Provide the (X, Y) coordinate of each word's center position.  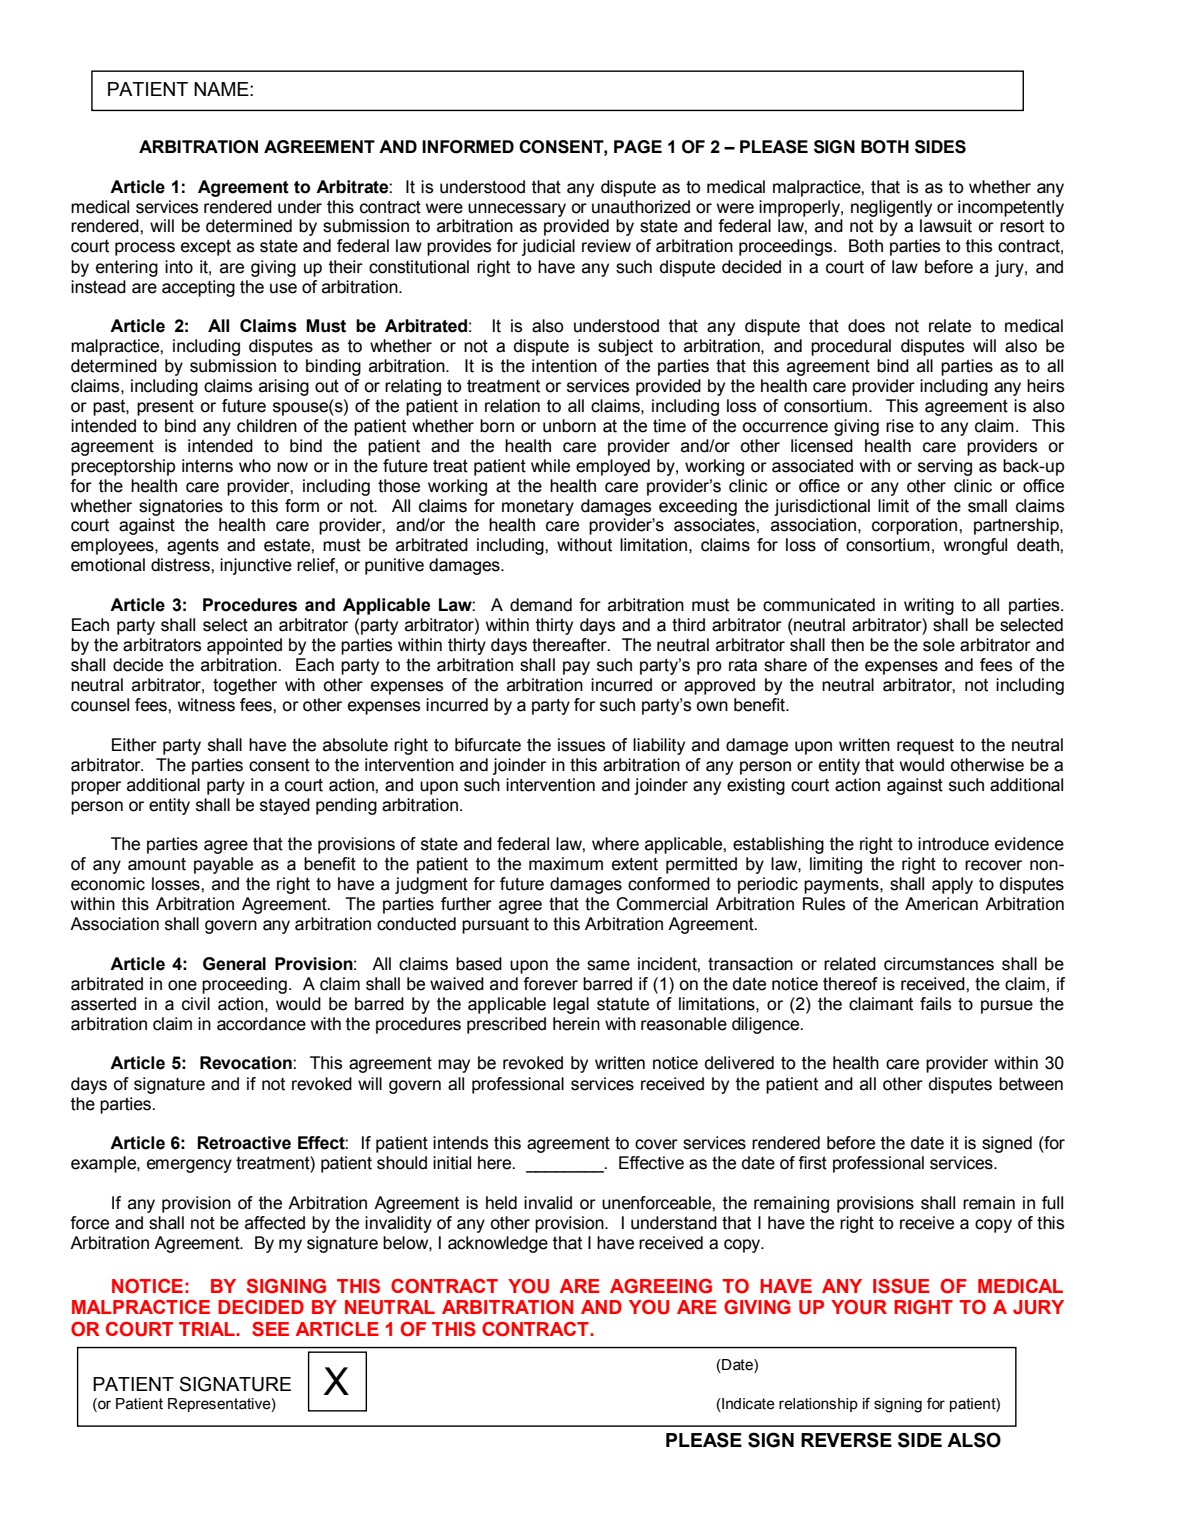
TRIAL (208, 1329)
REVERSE (846, 1440)
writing (929, 606)
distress (181, 565)
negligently (891, 208)
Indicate (747, 1405)
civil (196, 1004)
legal (571, 1005)
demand (541, 605)
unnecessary (517, 210)
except (206, 248)
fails (935, 1004)
